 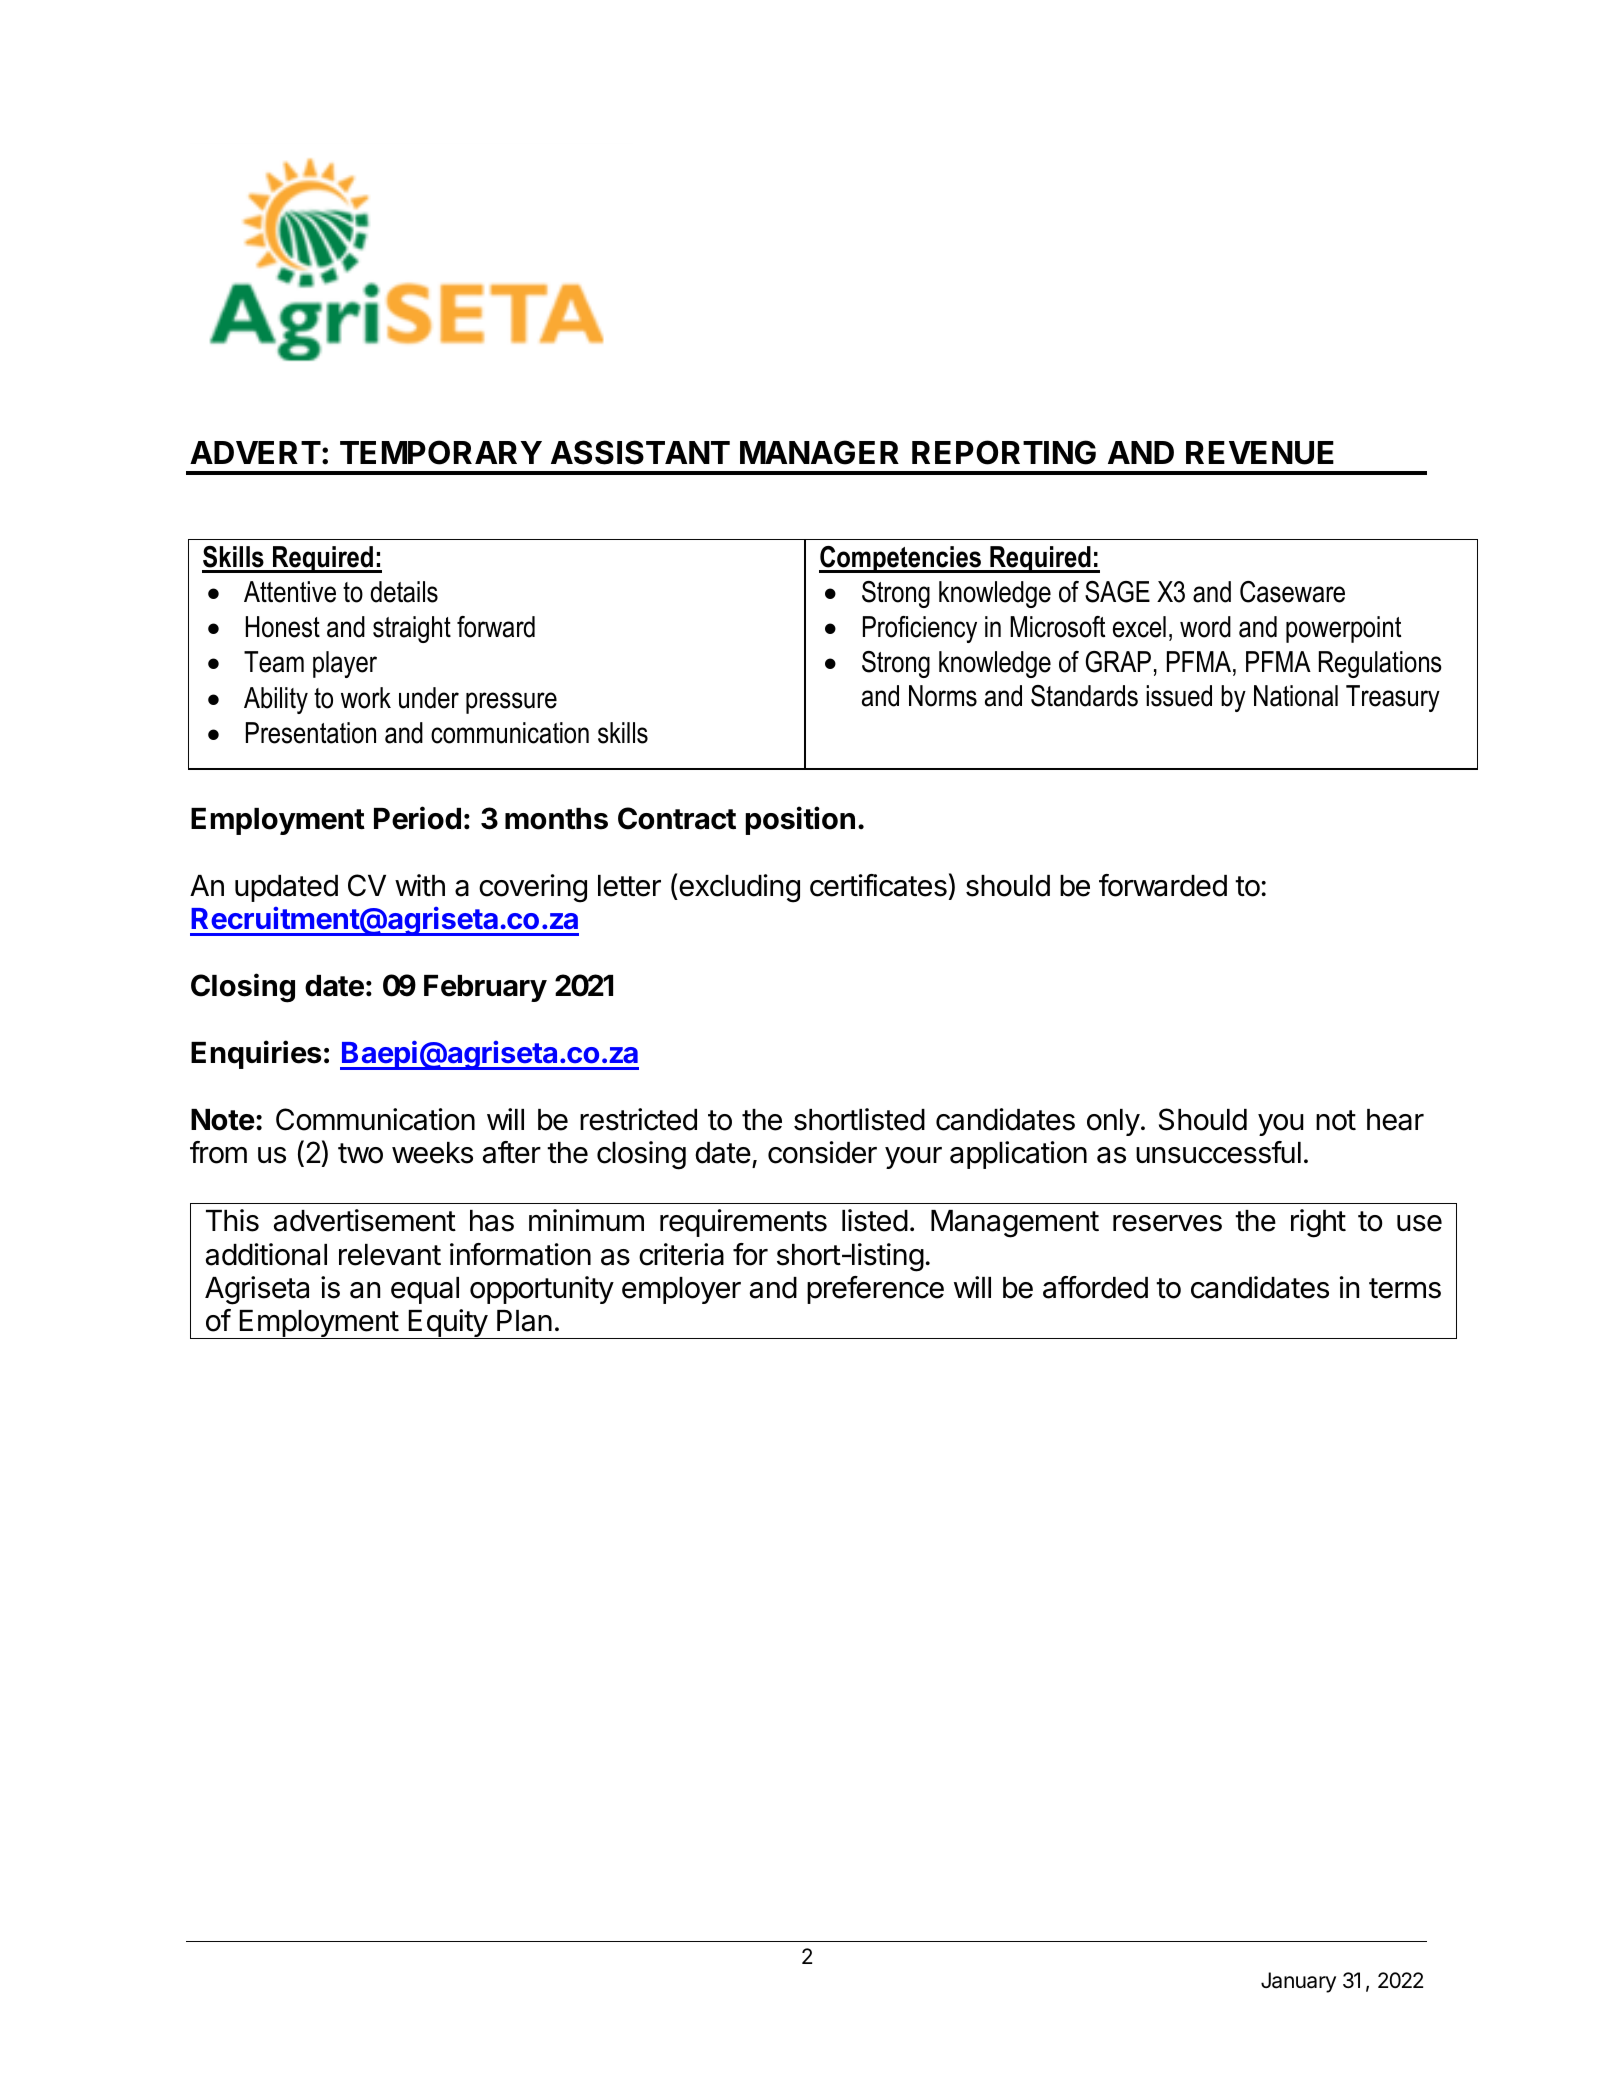 What do you see at coordinates (1395, 1120) in the document?
I see `hear` at bounding box center [1395, 1120].
